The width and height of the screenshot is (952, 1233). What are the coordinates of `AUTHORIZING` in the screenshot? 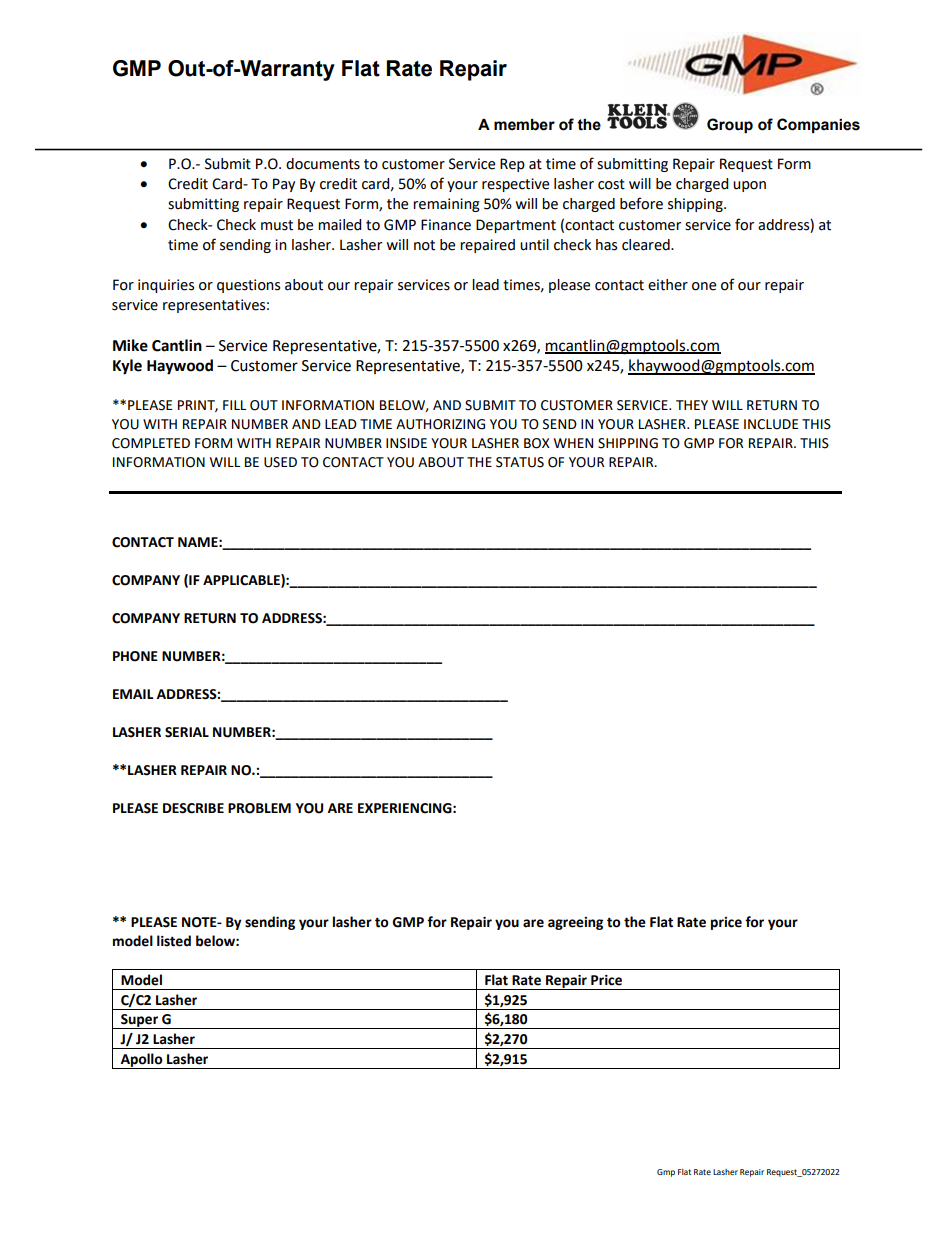 It's located at (440, 424).
